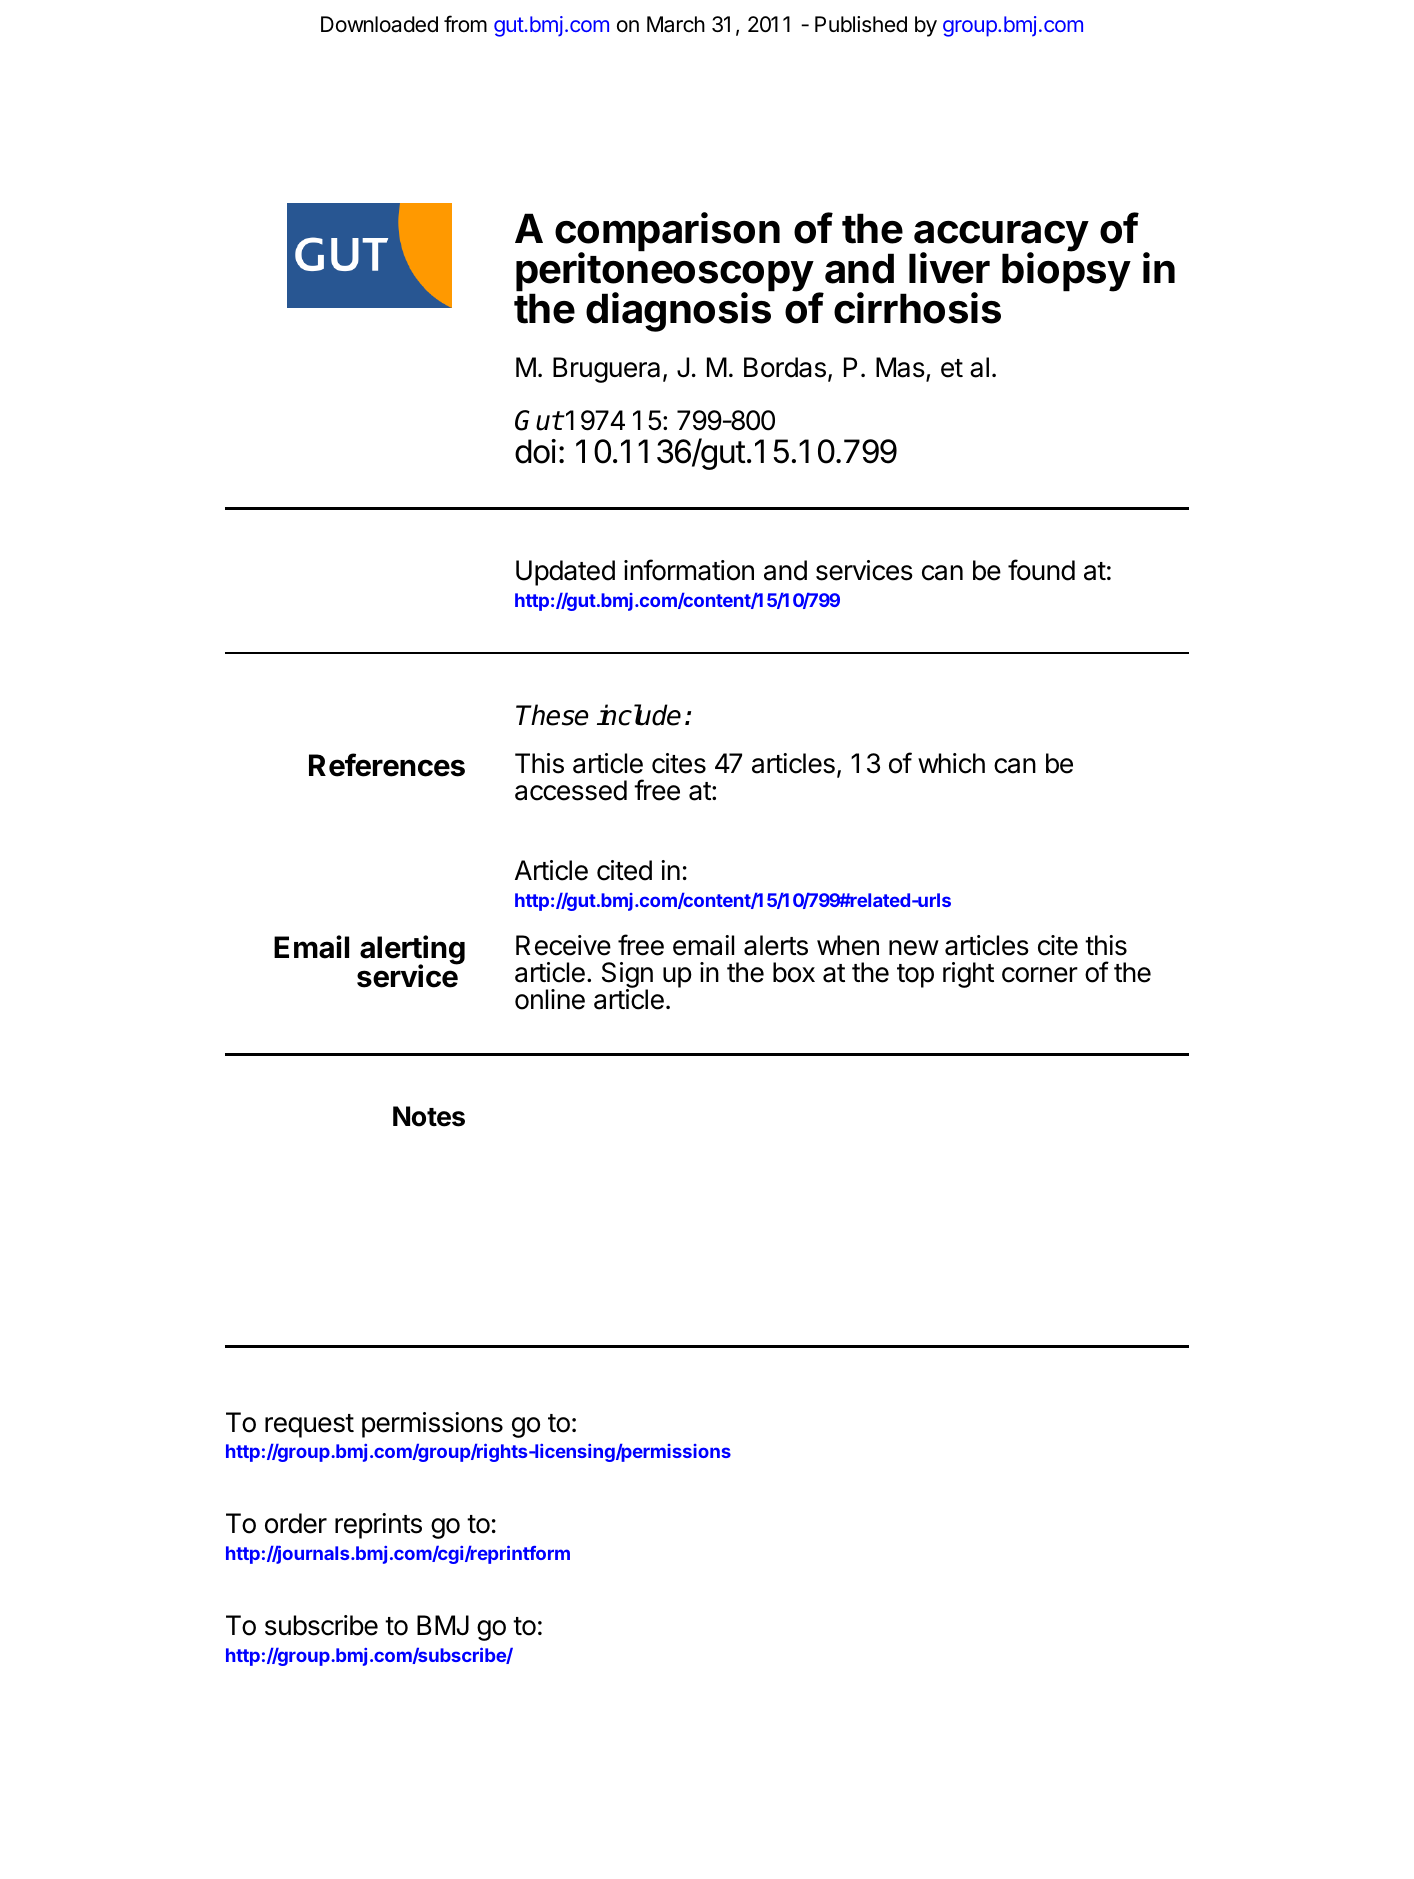 The width and height of the page is (1414, 1879). What do you see at coordinates (627, 976) in the page?
I see `Sign` at bounding box center [627, 976].
